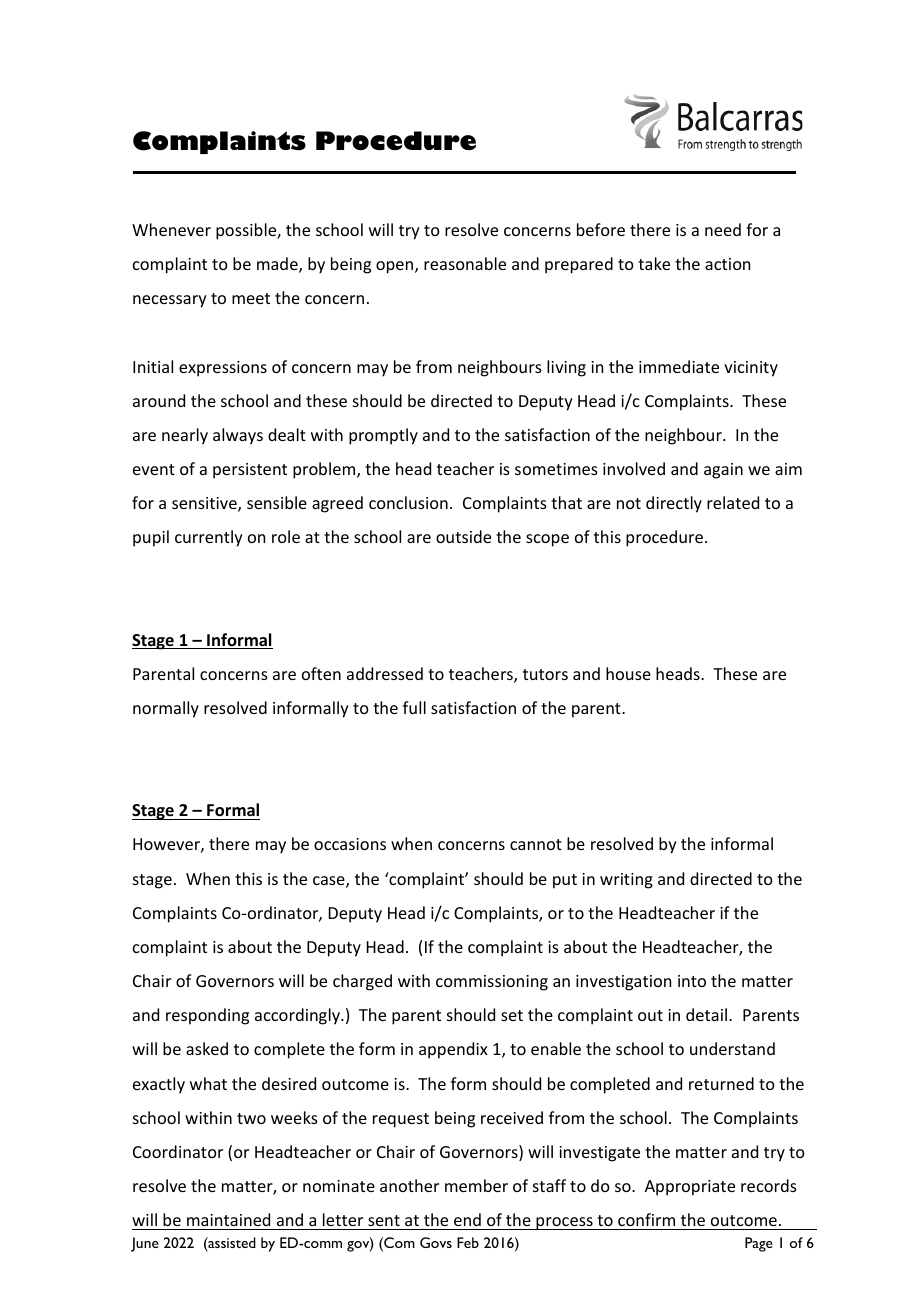  I want to click on Appropriate, so click(690, 1188).
